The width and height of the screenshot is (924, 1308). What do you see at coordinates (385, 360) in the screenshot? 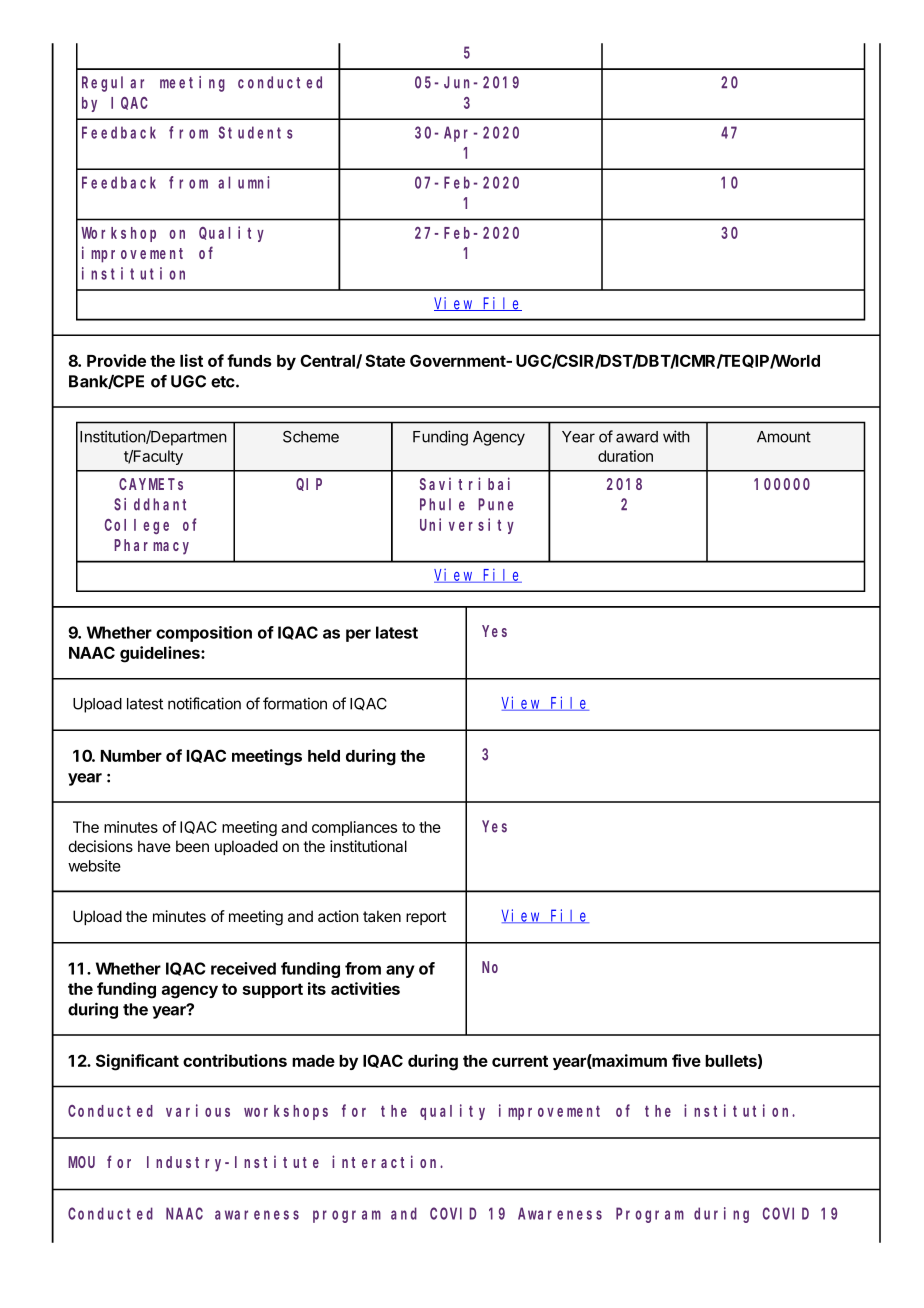
I see `State` at bounding box center [385, 360].
